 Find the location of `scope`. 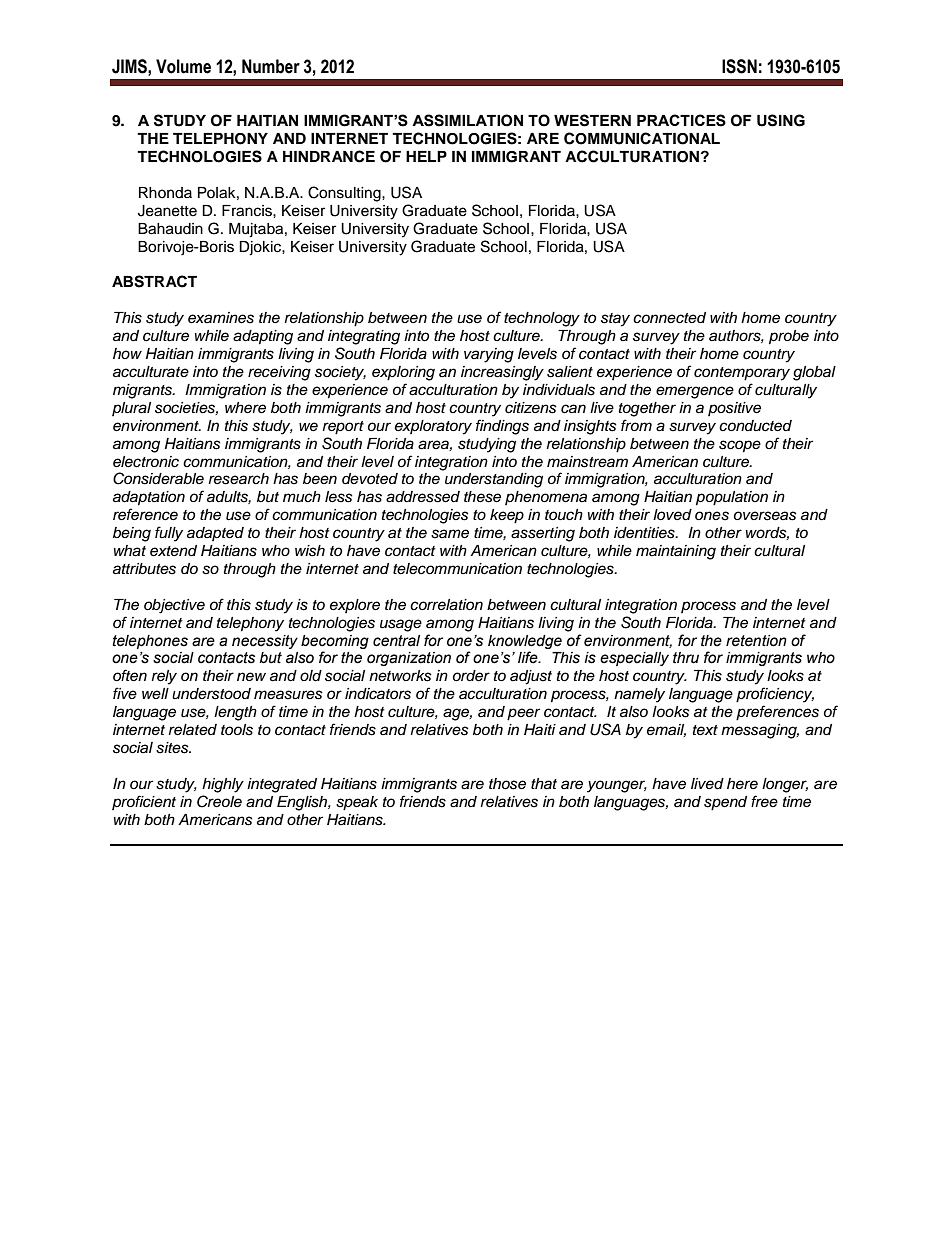

scope is located at coordinates (740, 446).
